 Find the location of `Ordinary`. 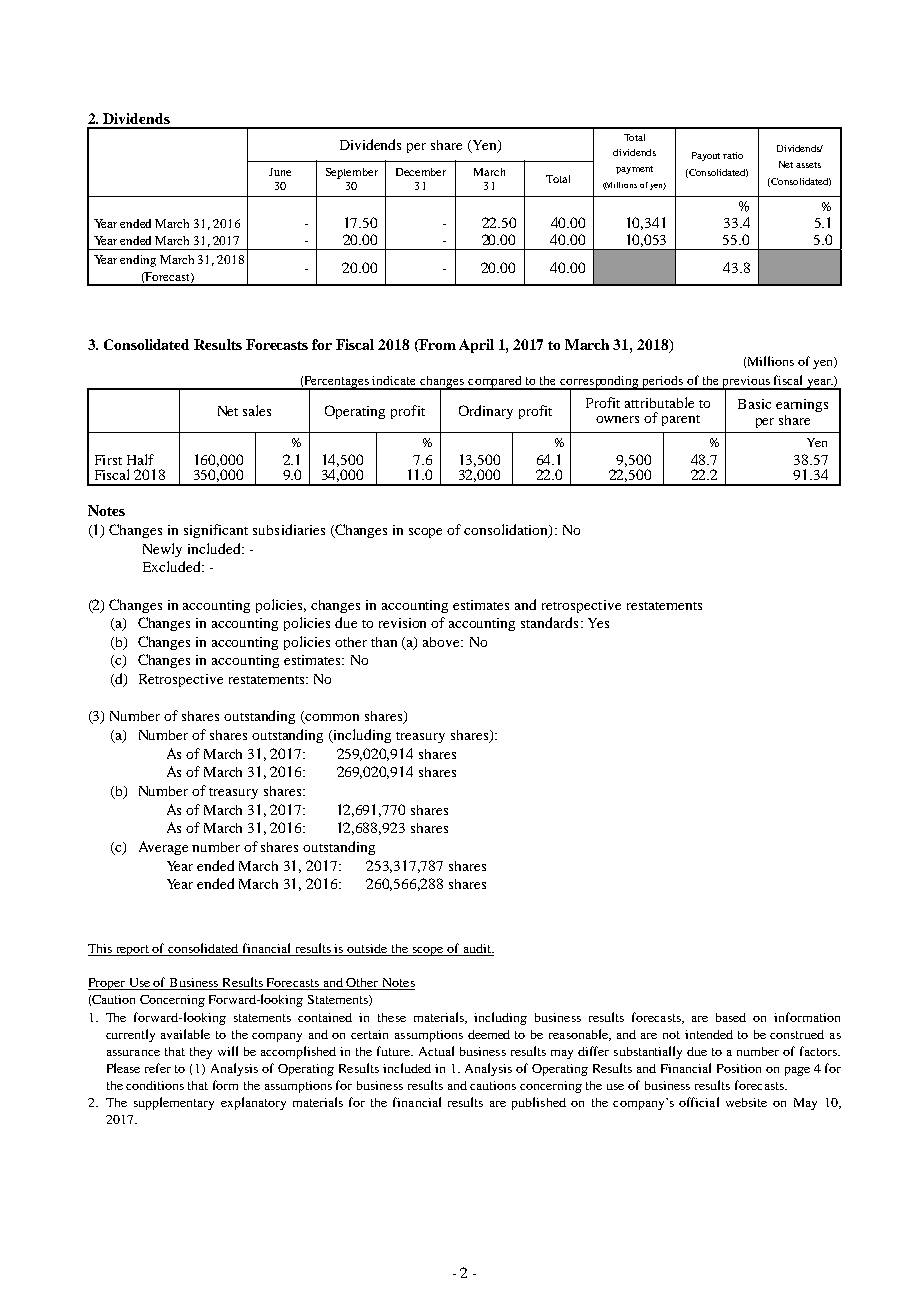

Ordinary is located at coordinates (486, 412).
